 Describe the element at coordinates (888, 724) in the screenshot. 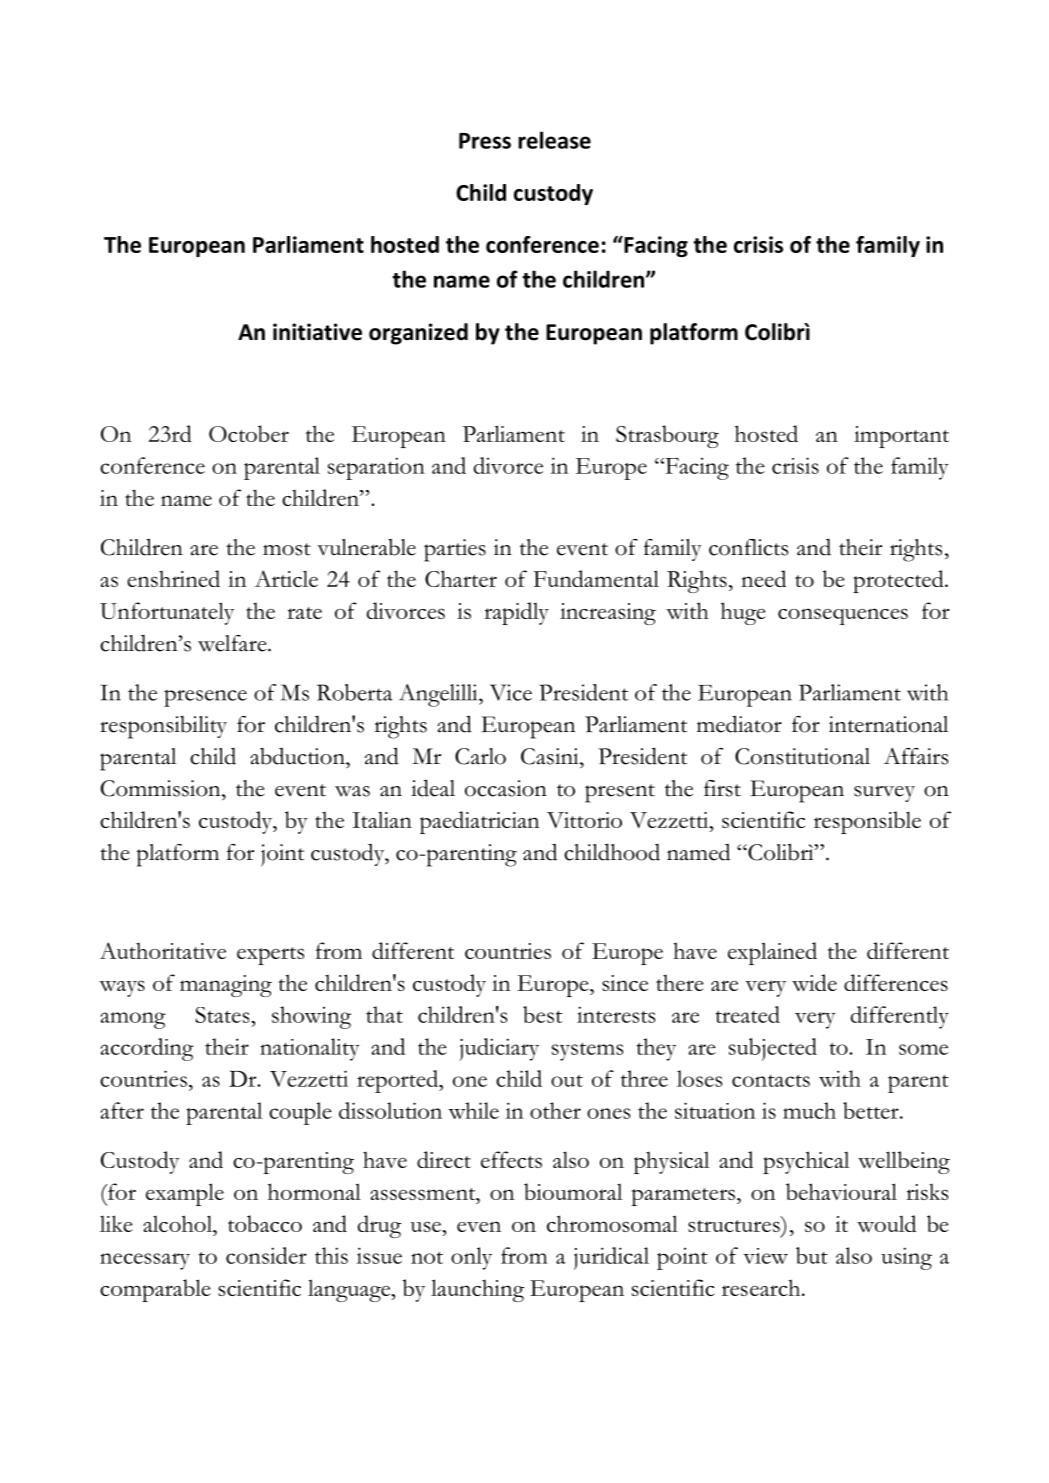

I see `international` at that location.
